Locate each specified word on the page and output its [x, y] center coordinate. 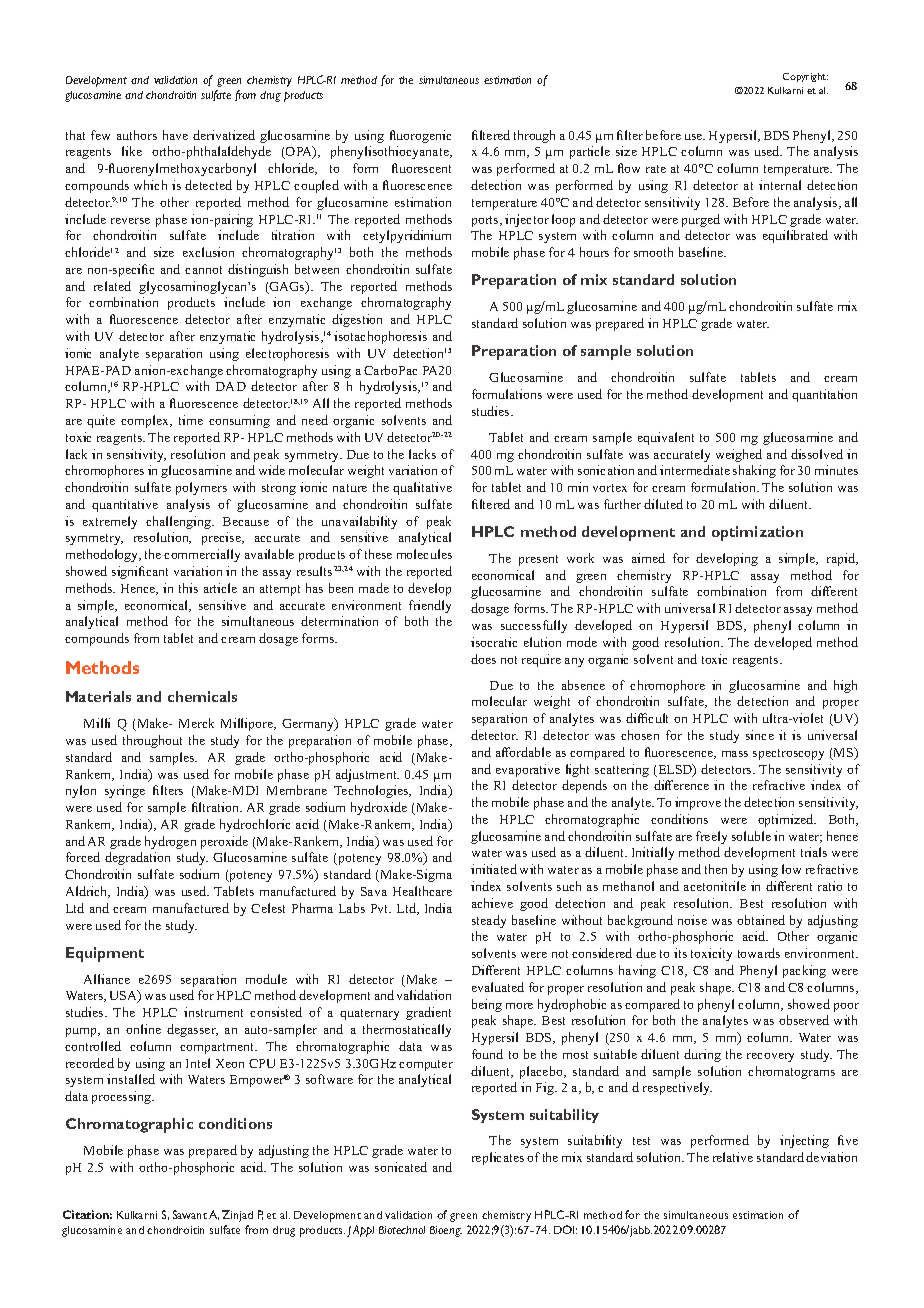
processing [123, 1097]
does [483, 659]
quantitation [824, 395]
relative [733, 1157]
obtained [761, 920]
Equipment [105, 954]
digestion [357, 320]
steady [489, 921]
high [845, 686]
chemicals [202, 696]
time [191, 420]
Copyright [805, 77]
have [175, 135]
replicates [498, 1158]
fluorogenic [420, 136]
